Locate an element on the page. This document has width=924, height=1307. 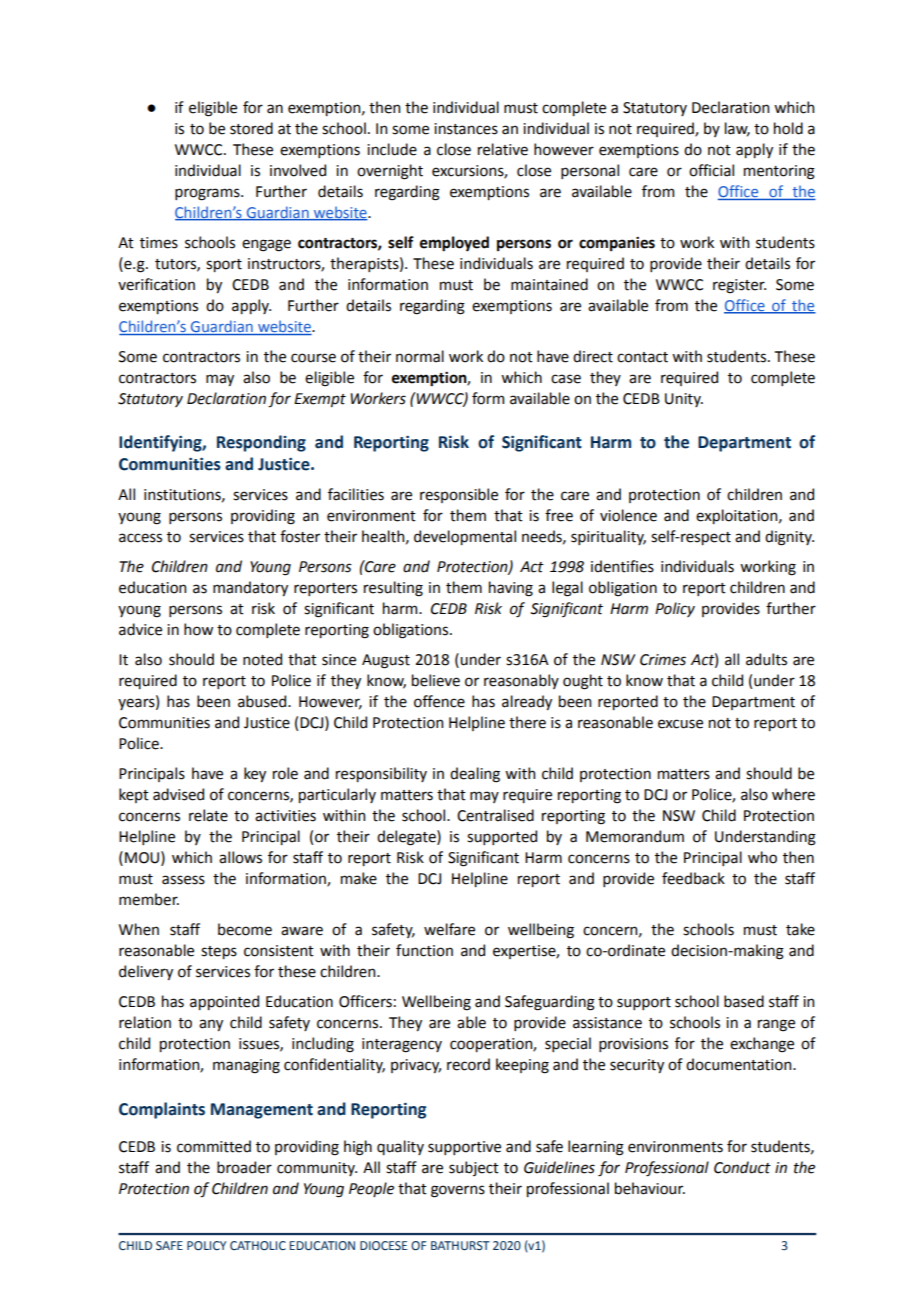
Conduct is located at coordinates (742, 1167).
